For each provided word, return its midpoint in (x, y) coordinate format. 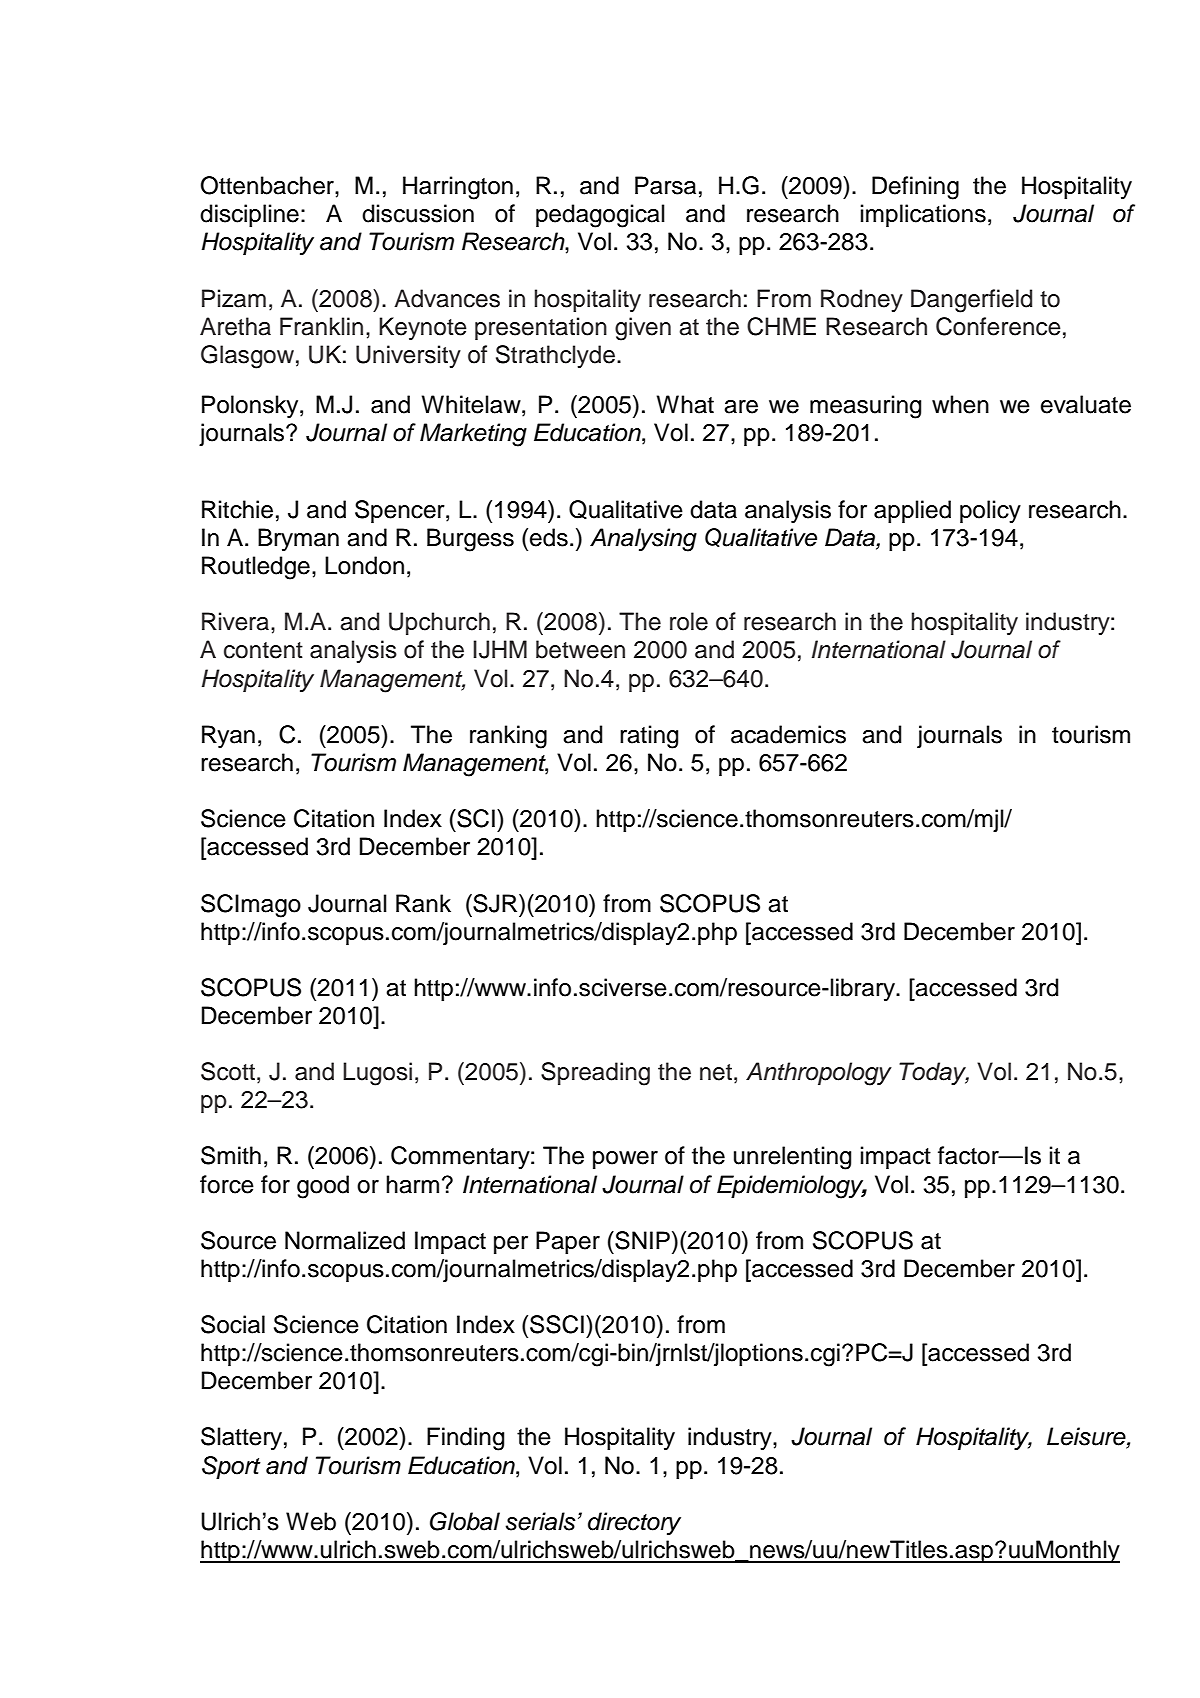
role (689, 621)
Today (934, 1073)
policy (990, 511)
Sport (231, 1467)
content (263, 650)
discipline (249, 215)
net (716, 1072)
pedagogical (600, 216)
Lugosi (377, 1074)
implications (923, 215)
